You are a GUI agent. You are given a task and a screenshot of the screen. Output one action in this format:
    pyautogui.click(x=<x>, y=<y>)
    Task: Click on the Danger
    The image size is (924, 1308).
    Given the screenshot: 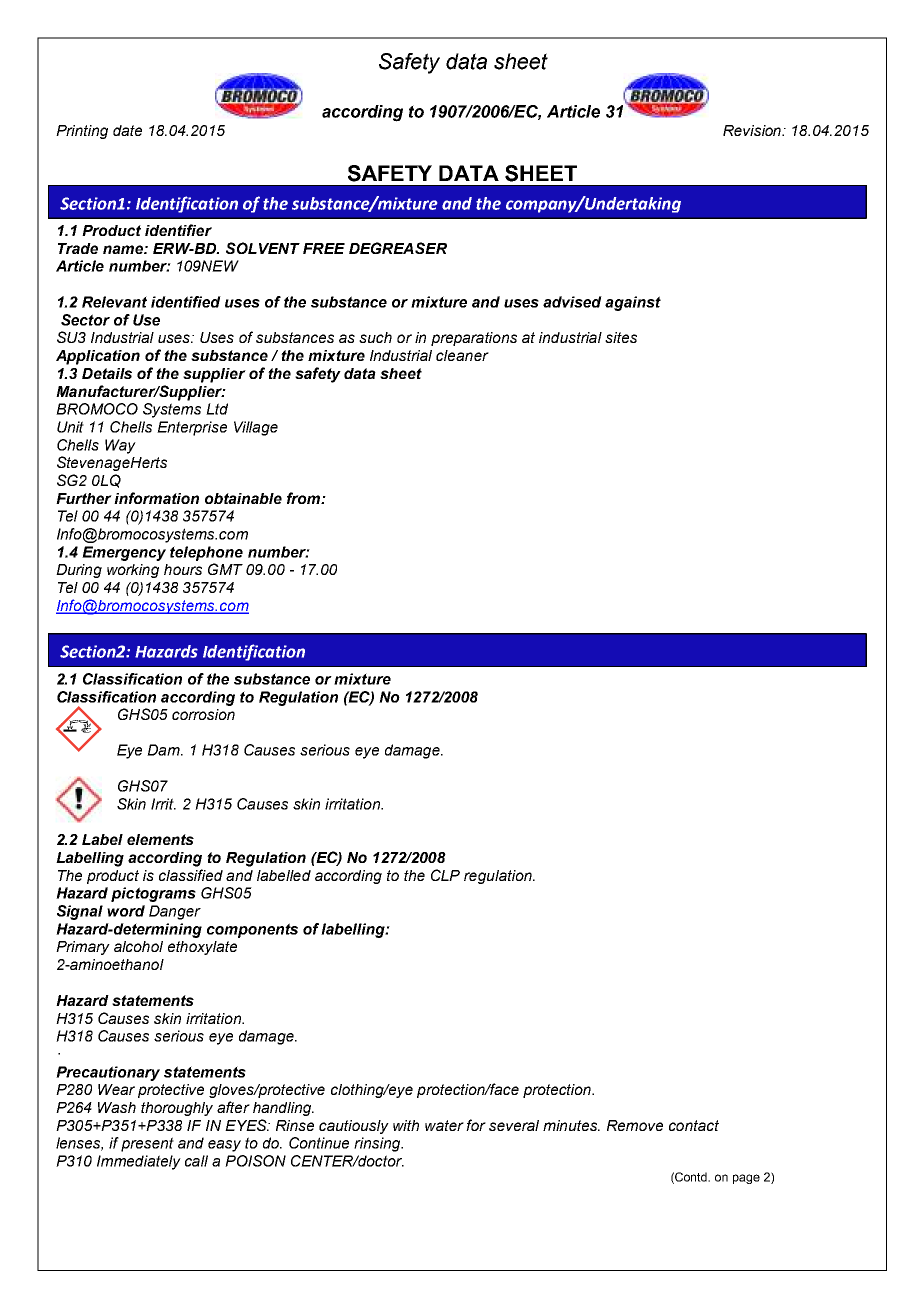 What is the action you would take?
    pyautogui.click(x=175, y=912)
